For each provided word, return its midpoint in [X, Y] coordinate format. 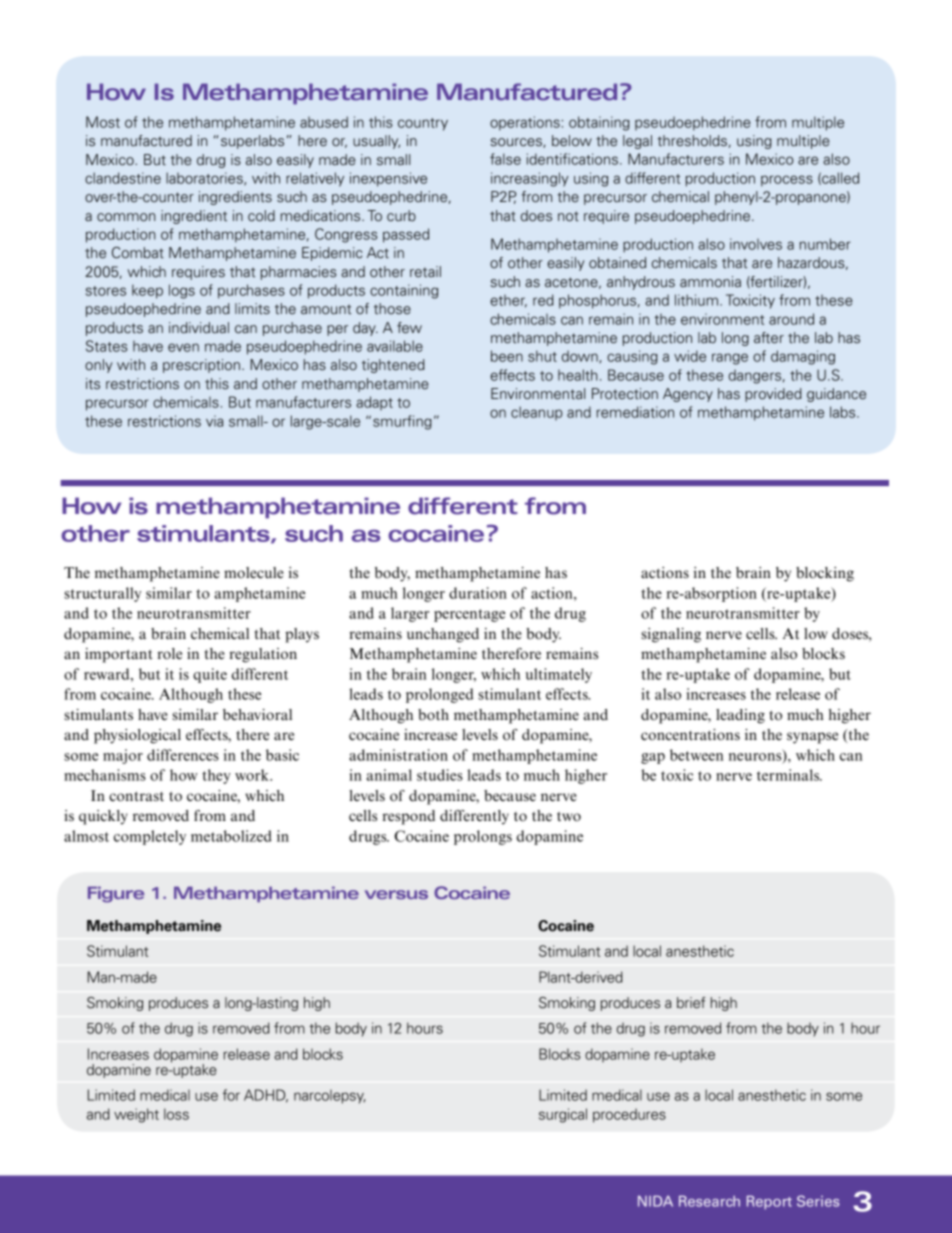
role [169, 653]
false [505, 159]
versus [396, 894]
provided [773, 395]
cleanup [536, 413]
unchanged [443, 635]
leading [740, 716]
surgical [563, 1115]
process [787, 181]
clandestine [123, 178]
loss [176, 1114]
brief [691, 1003]
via [214, 421]
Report [769, 1203]
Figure [116, 894]
